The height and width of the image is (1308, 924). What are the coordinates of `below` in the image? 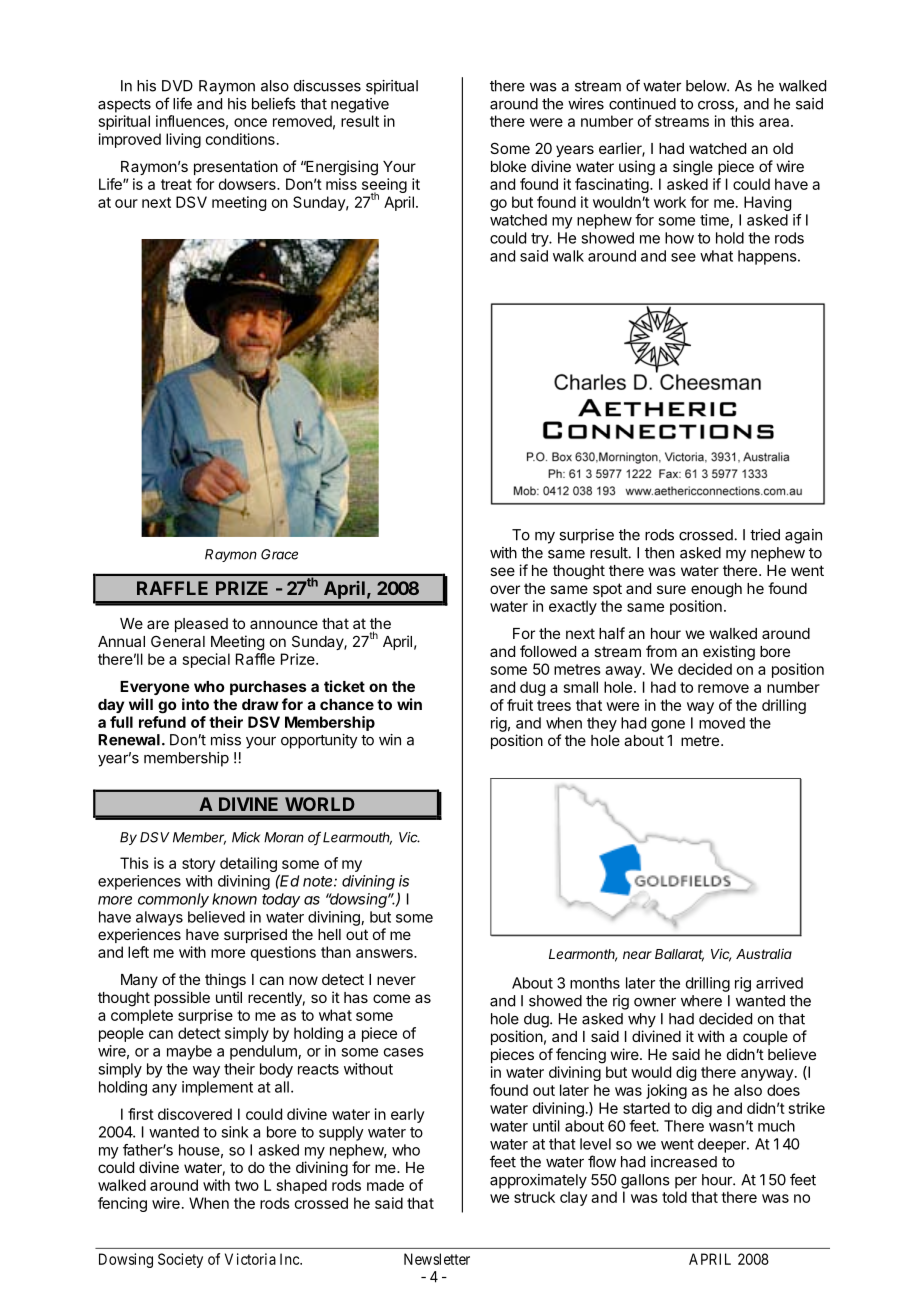 It's located at (707, 86).
